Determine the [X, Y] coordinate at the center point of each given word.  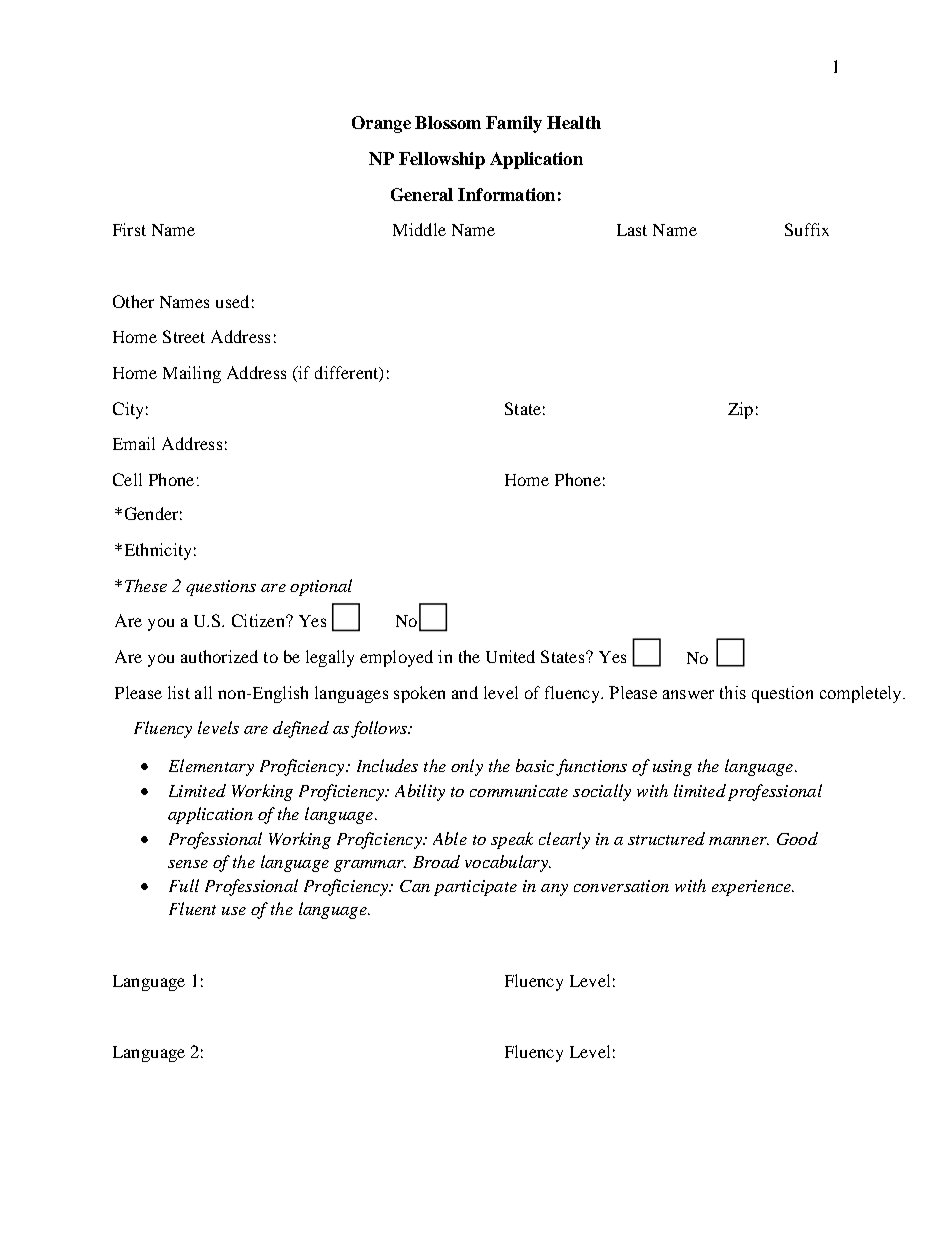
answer [688, 694]
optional [321, 587]
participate [475, 888]
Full [184, 885]
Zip [740, 410]
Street [184, 336]
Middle [419, 229]
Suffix [807, 229]
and [465, 692]
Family [514, 124]
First [129, 229]
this [733, 692]
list [179, 692]
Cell [127, 479]
